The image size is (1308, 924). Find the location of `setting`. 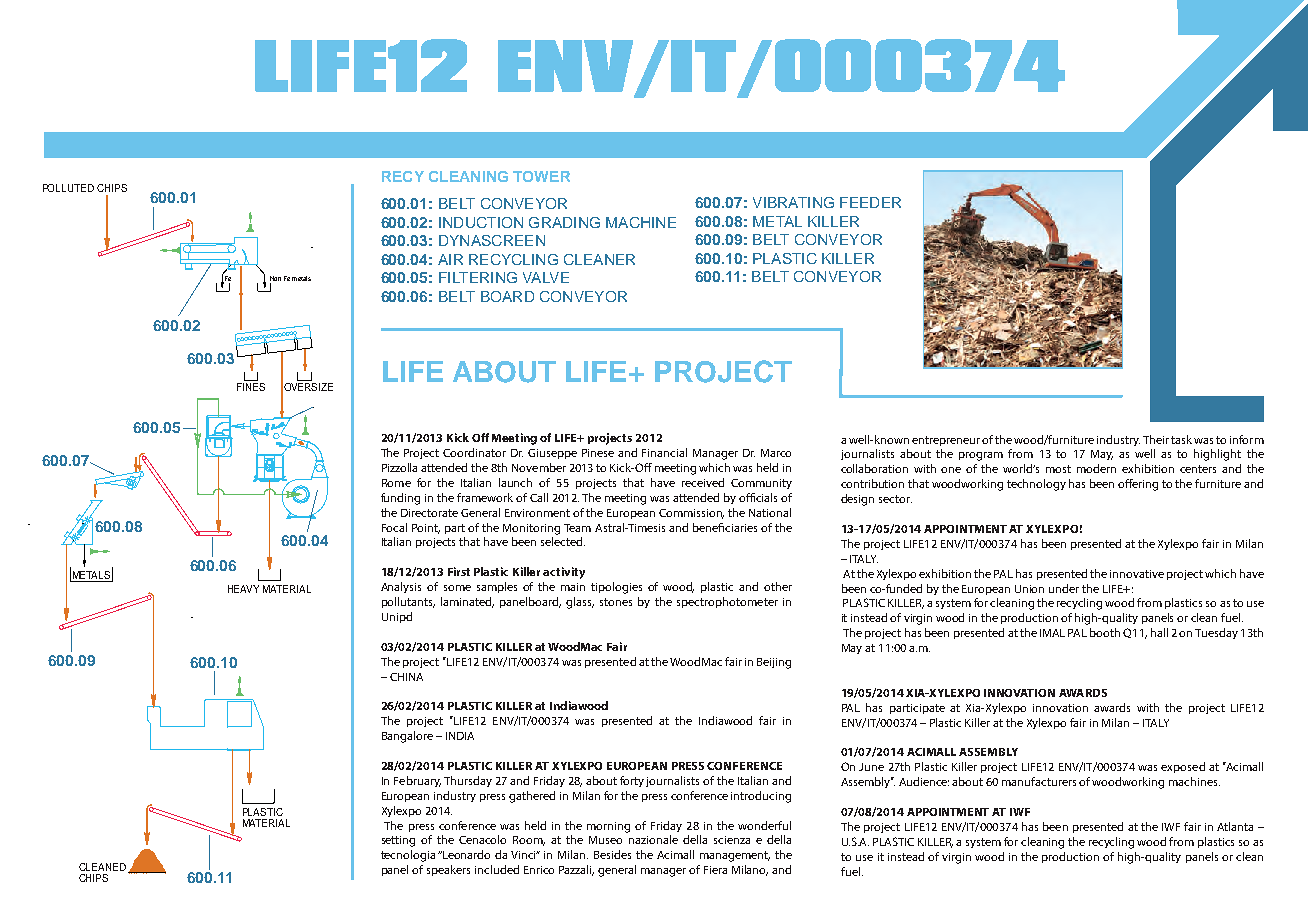

setting is located at coordinates (398, 841).
